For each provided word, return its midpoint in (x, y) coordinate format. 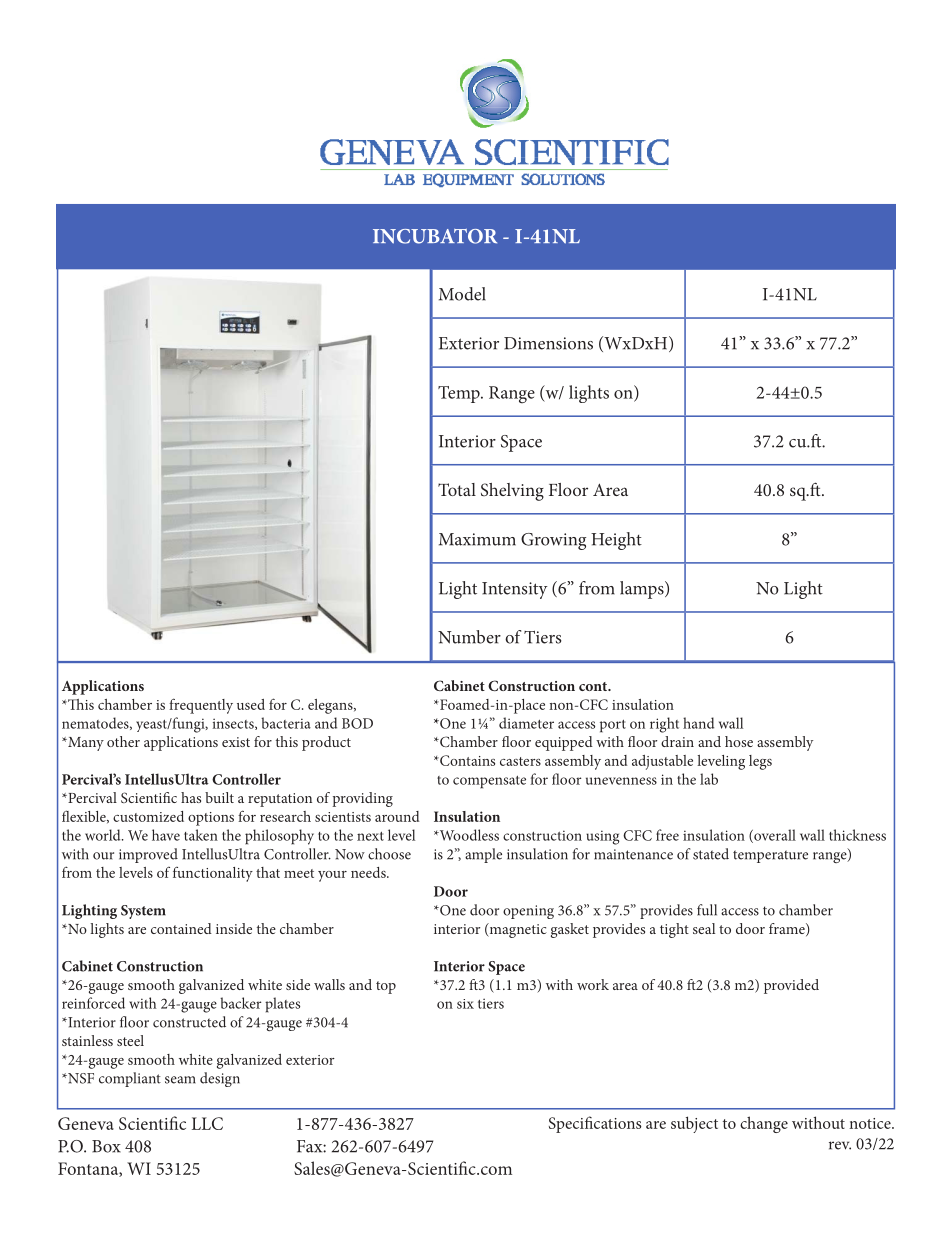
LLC (207, 1123)
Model (462, 294)
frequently (201, 706)
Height (616, 541)
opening (528, 912)
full (707, 910)
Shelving (512, 492)
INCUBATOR (435, 236)
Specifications (595, 1124)
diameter (526, 723)
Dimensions (548, 343)
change (764, 1124)
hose (739, 741)
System (143, 912)
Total (457, 489)
